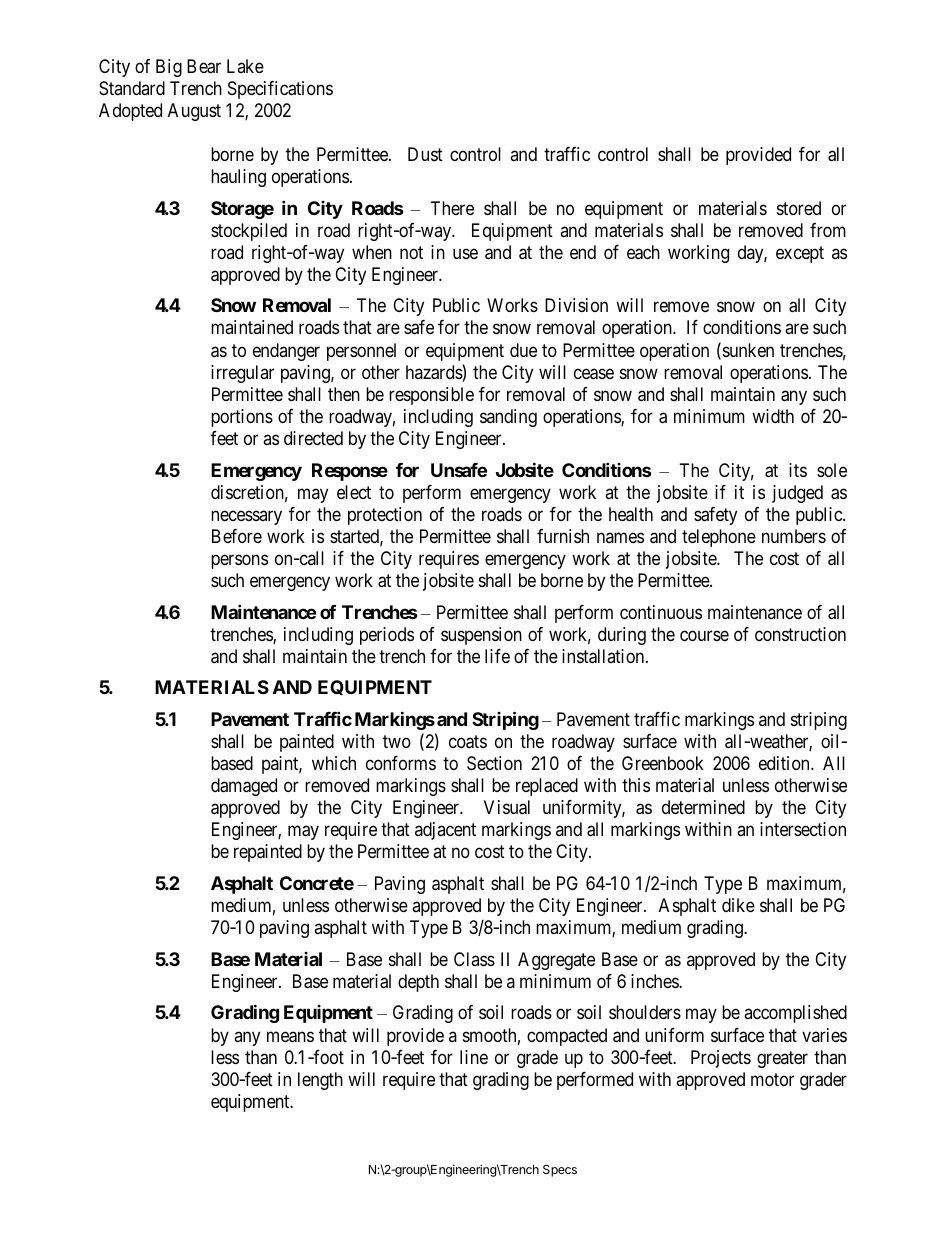 The height and width of the image is (1233, 952). What do you see at coordinates (481, 636) in the image?
I see `suspension` at bounding box center [481, 636].
